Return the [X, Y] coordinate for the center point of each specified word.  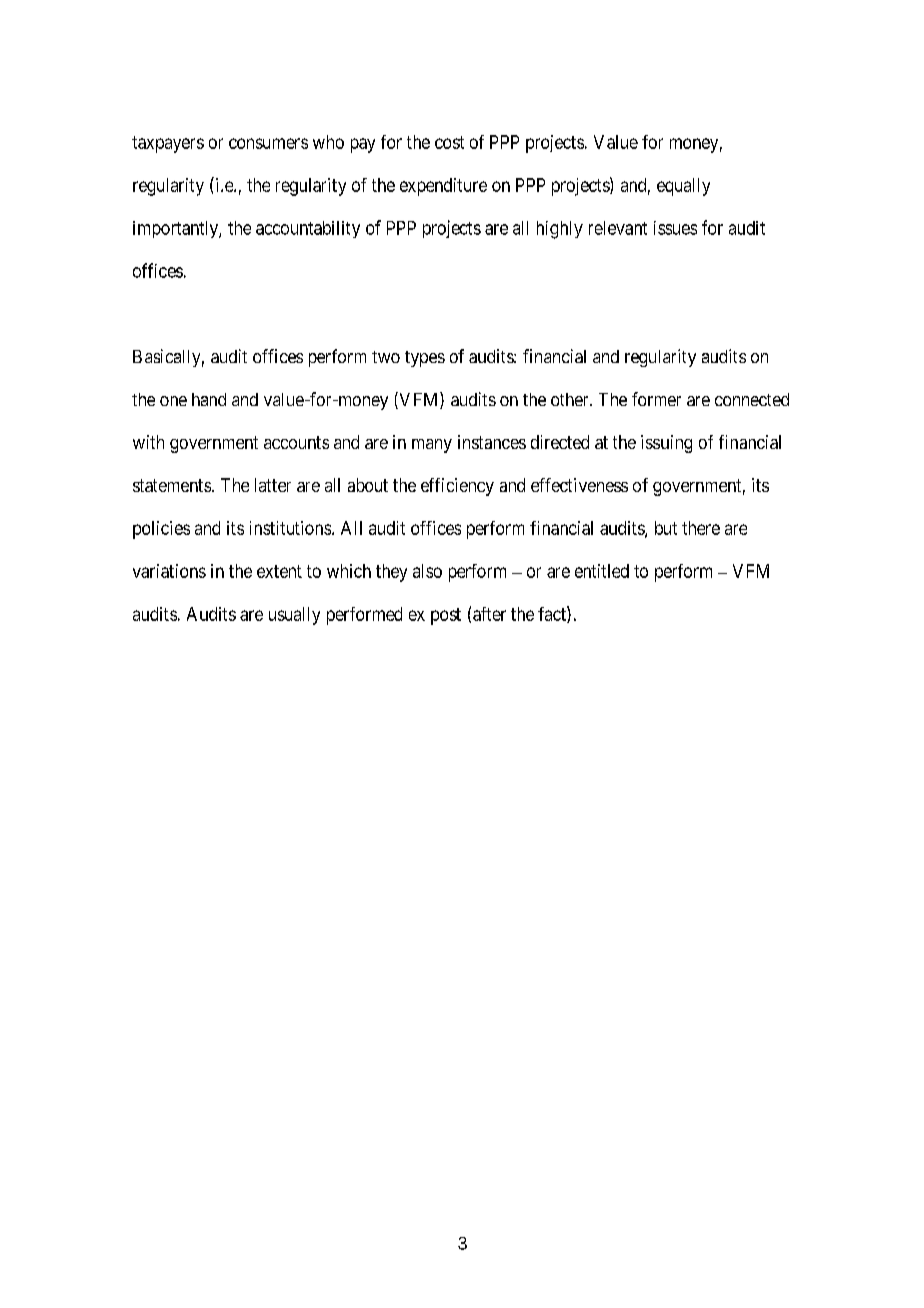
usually [294, 616]
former [656, 399]
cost [449, 142]
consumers [268, 143]
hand [209, 399]
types [425, 359]
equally [683, 187]
